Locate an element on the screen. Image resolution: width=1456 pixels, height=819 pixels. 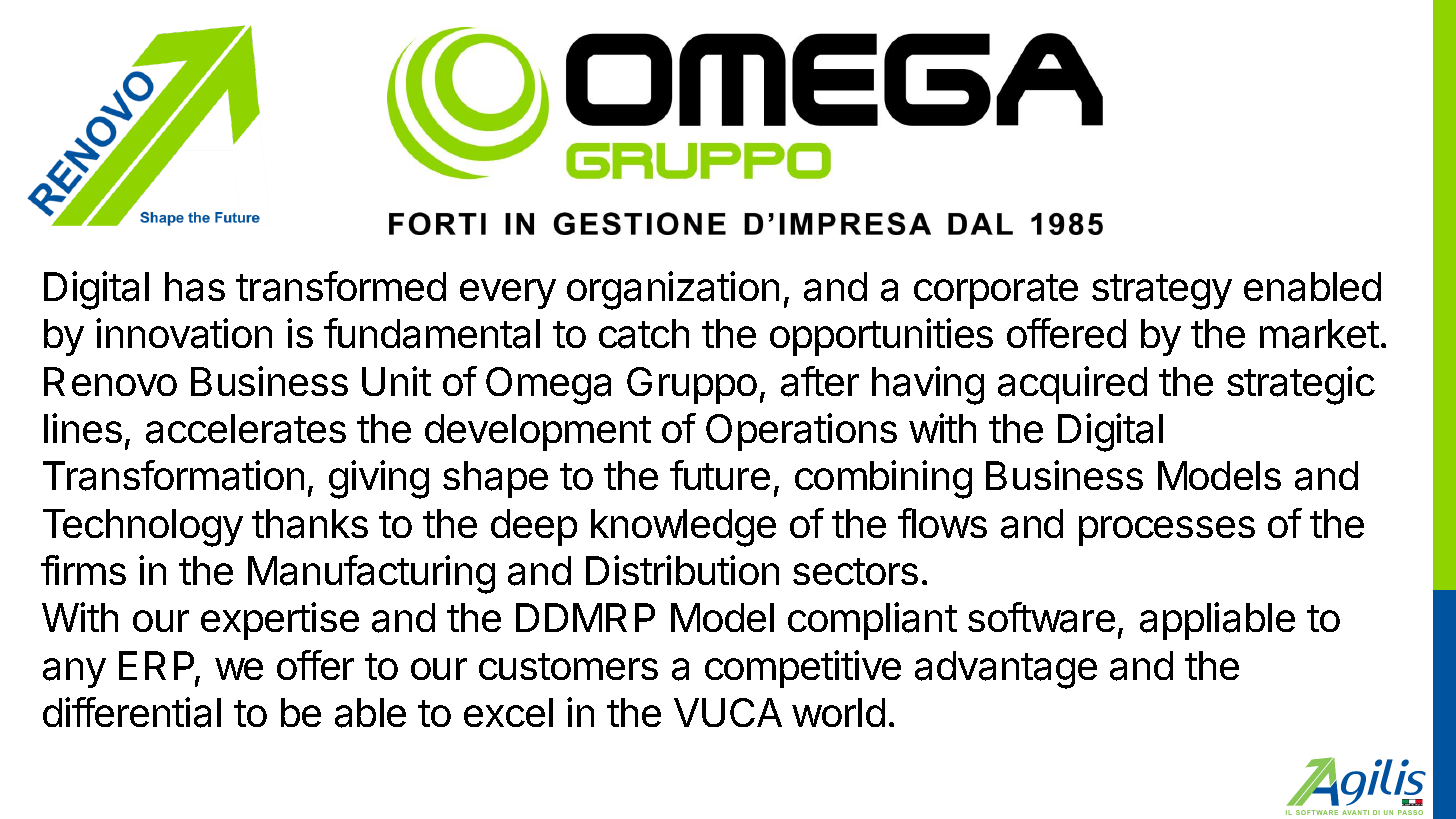
expertise is located at coordinates (280, 621).
